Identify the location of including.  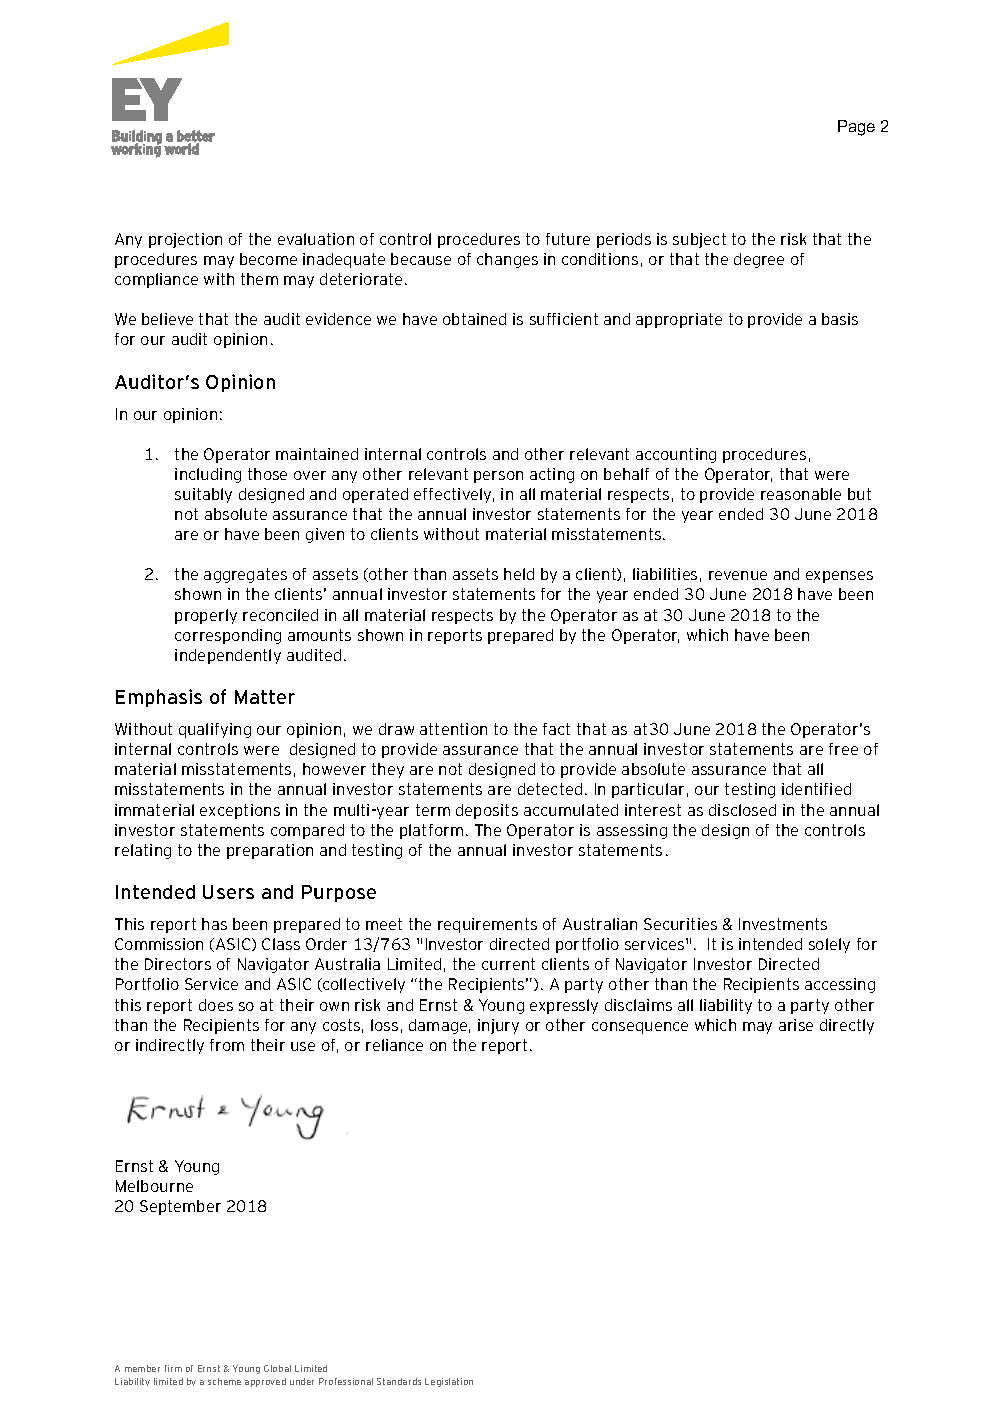
(208, 475).
